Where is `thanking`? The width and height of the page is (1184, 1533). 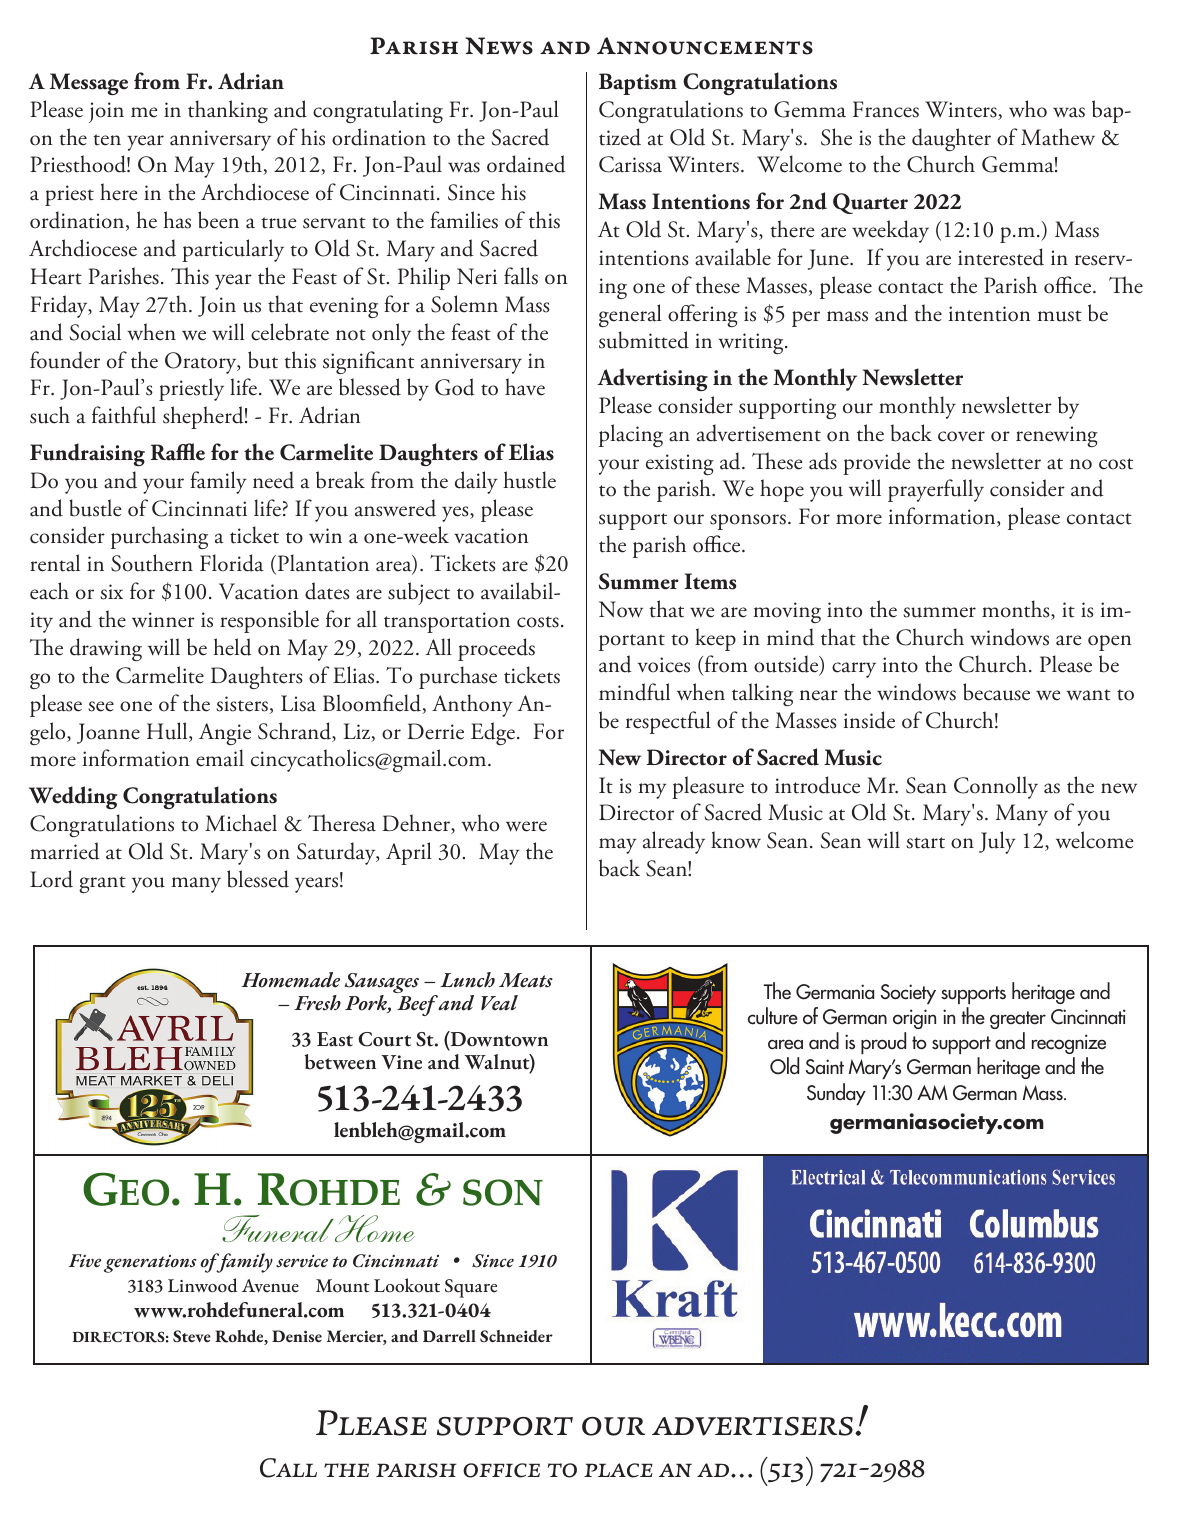 thanking is located at coordinates (228, 111).
